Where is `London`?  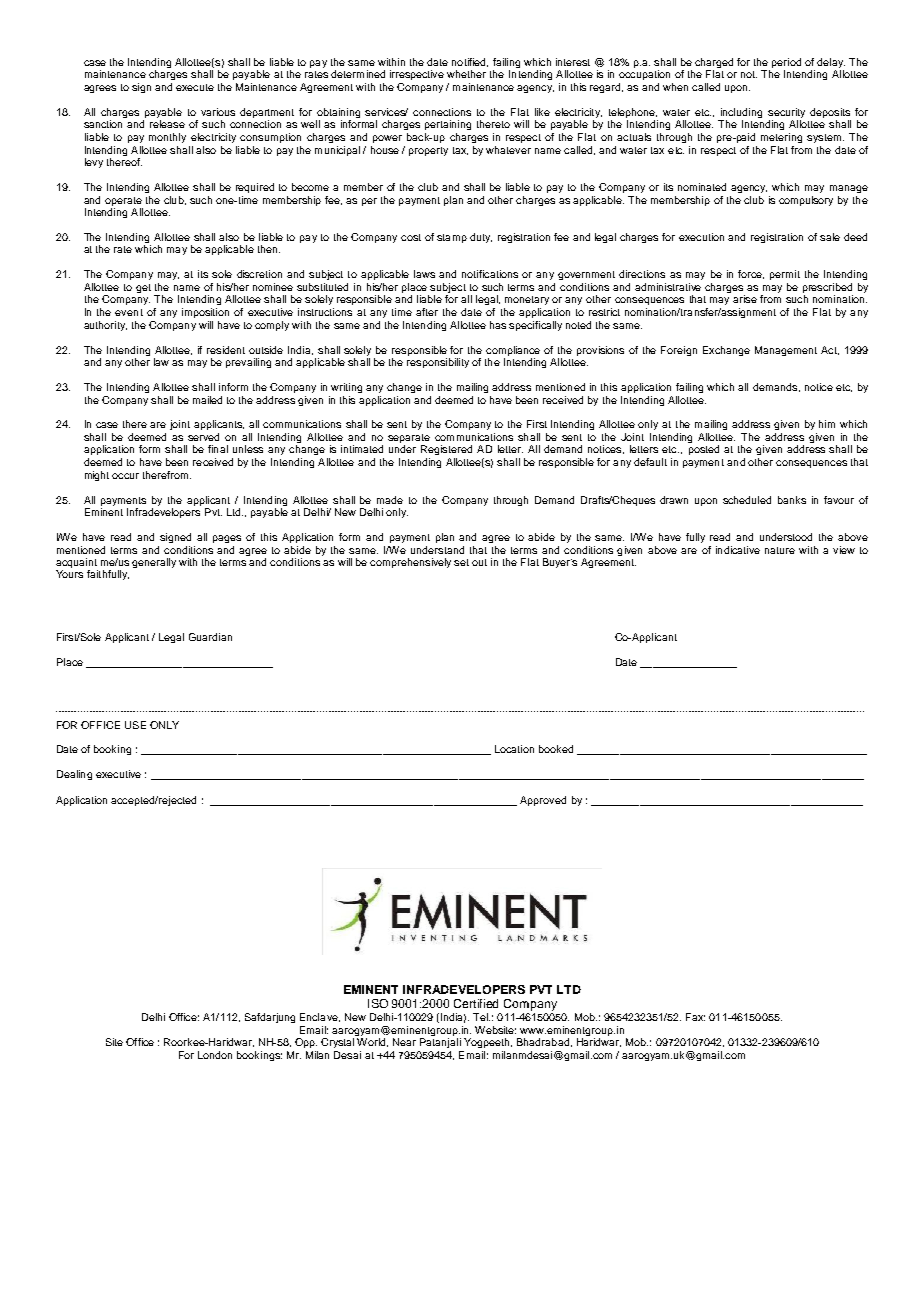 London is located at coordinates (215, 1055).
